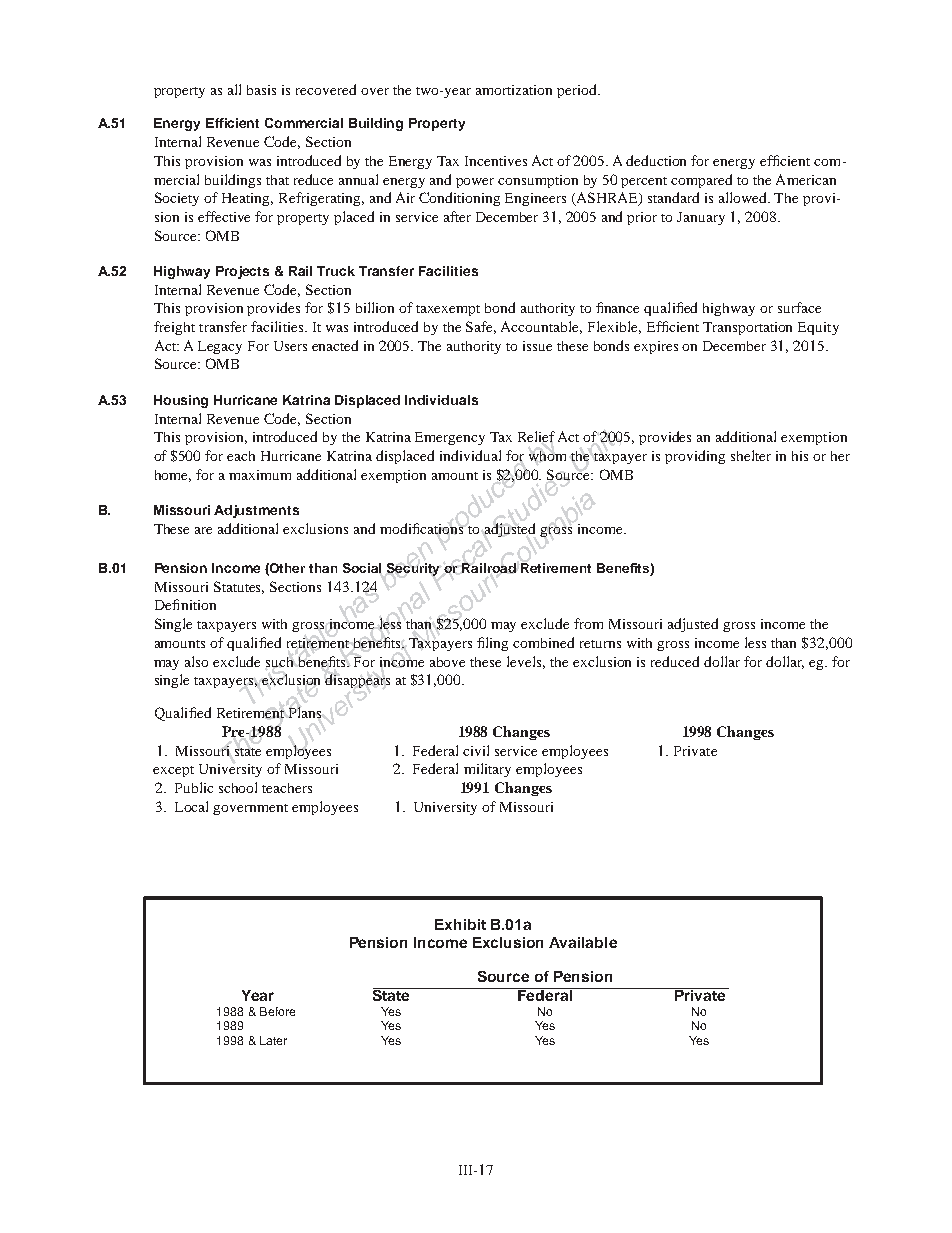 Image resolution: width=952 pixels, height=1233 pixels. What do you see at coordinates (701, 181) in the screenshot?
I see `compared` at bounding box center [701, 181].
